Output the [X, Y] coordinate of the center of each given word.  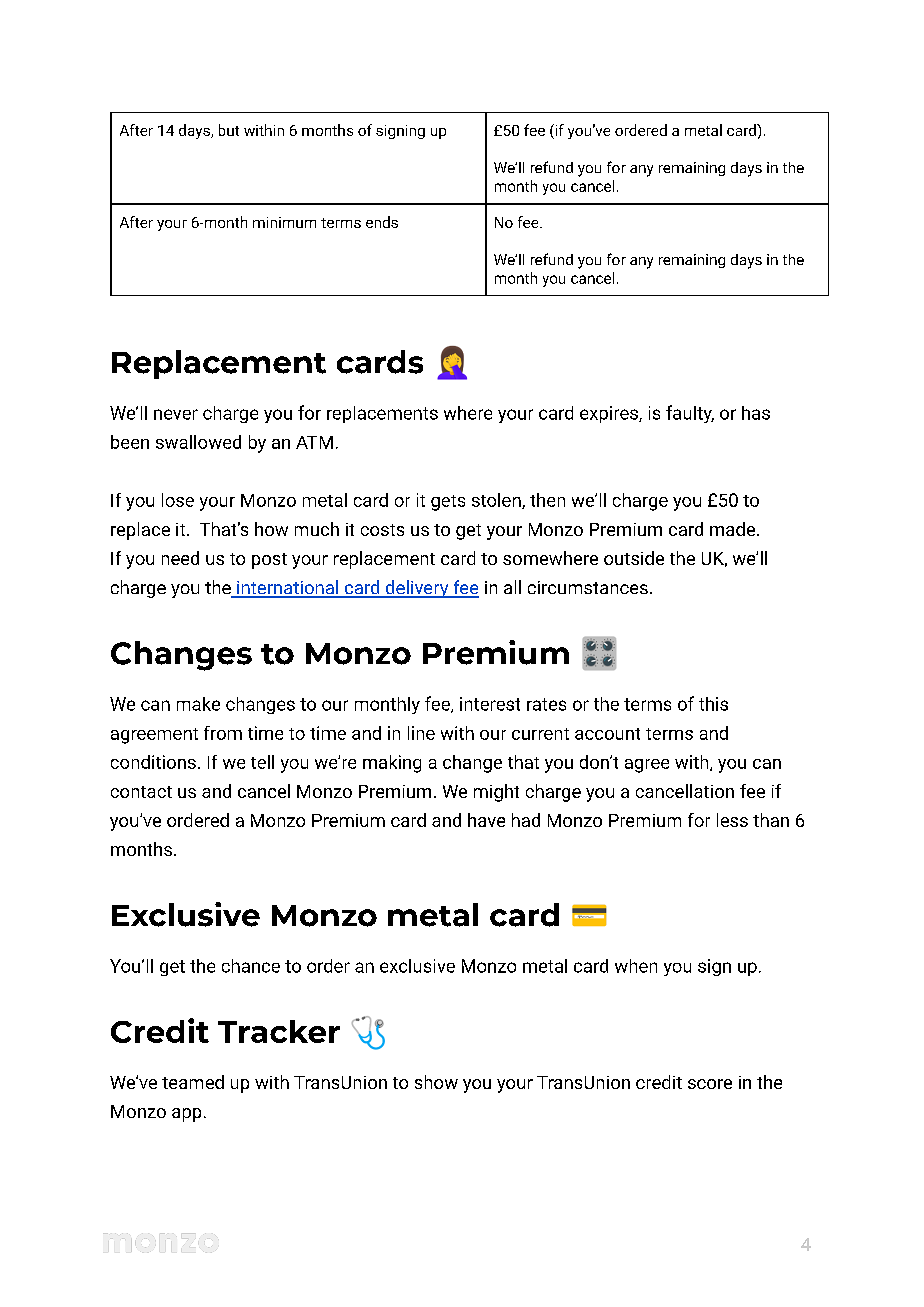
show [436, 1082]
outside [634, 558]
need [180, 558]
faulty [690, 414]
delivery [417, 589]
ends [382, 222]
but [229, 130]
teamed [193, 1082]
